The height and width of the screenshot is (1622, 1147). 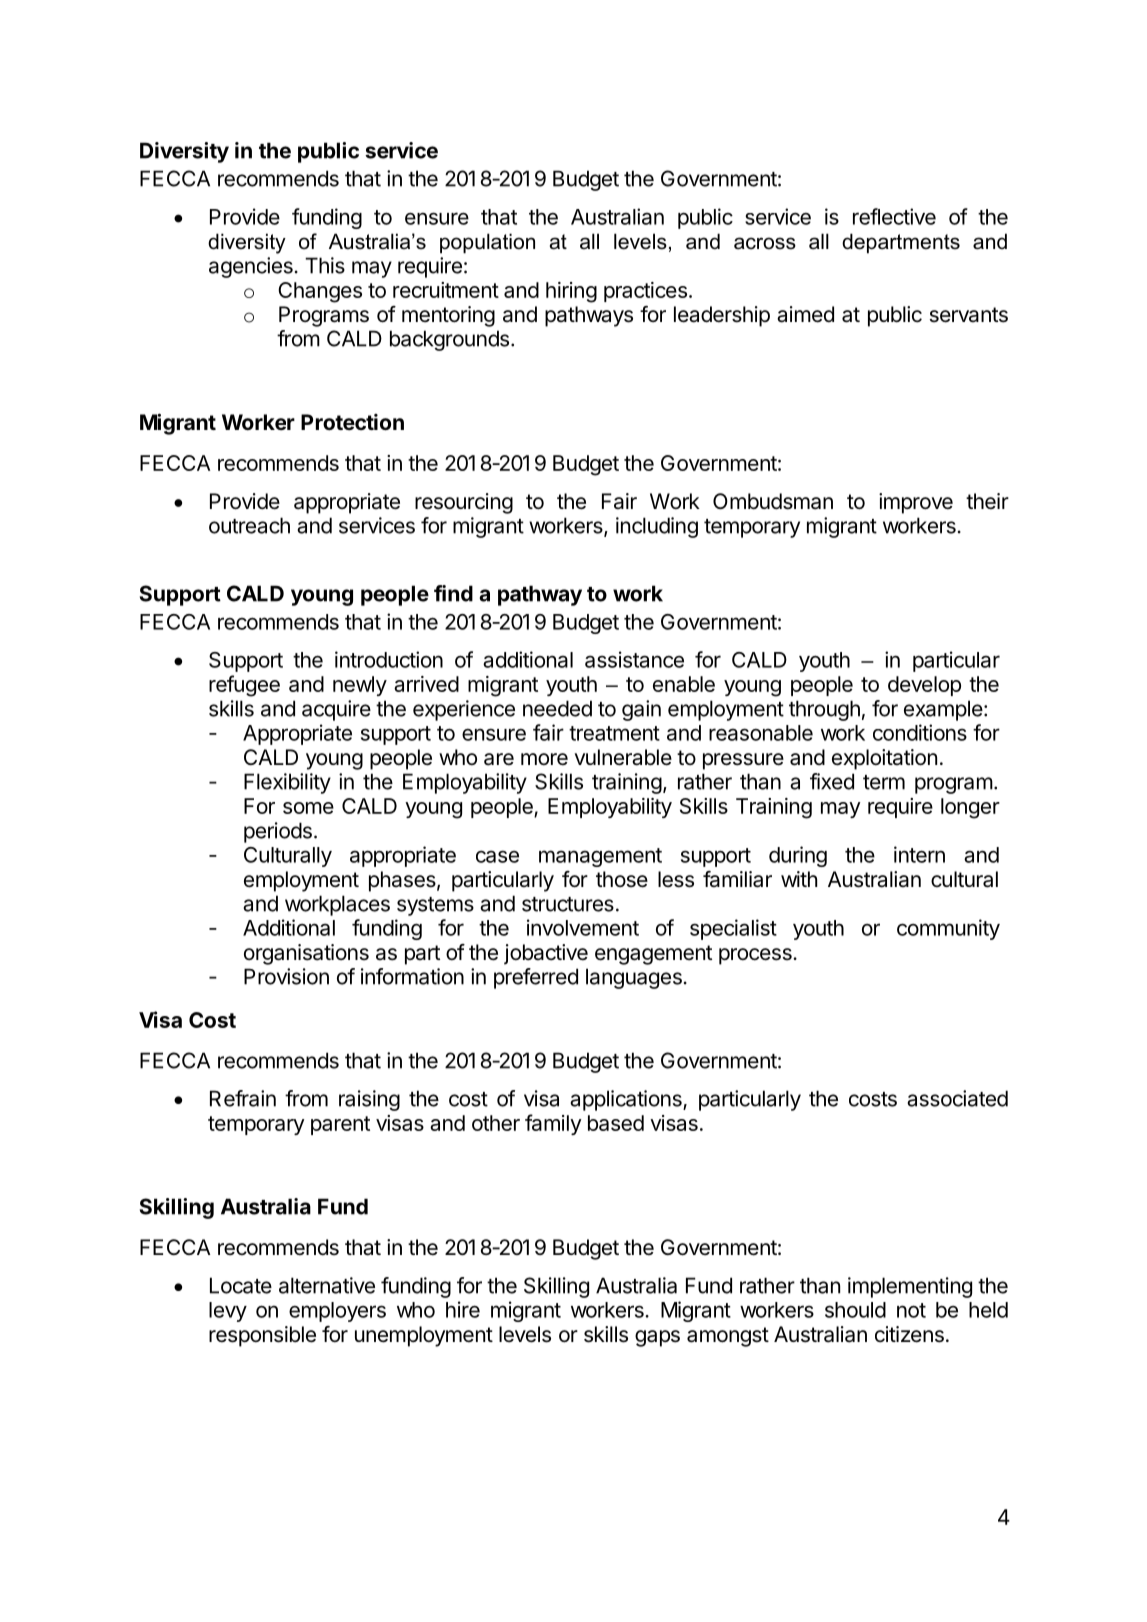 I want to click on Flexibility, so click(x=287, y=783).
